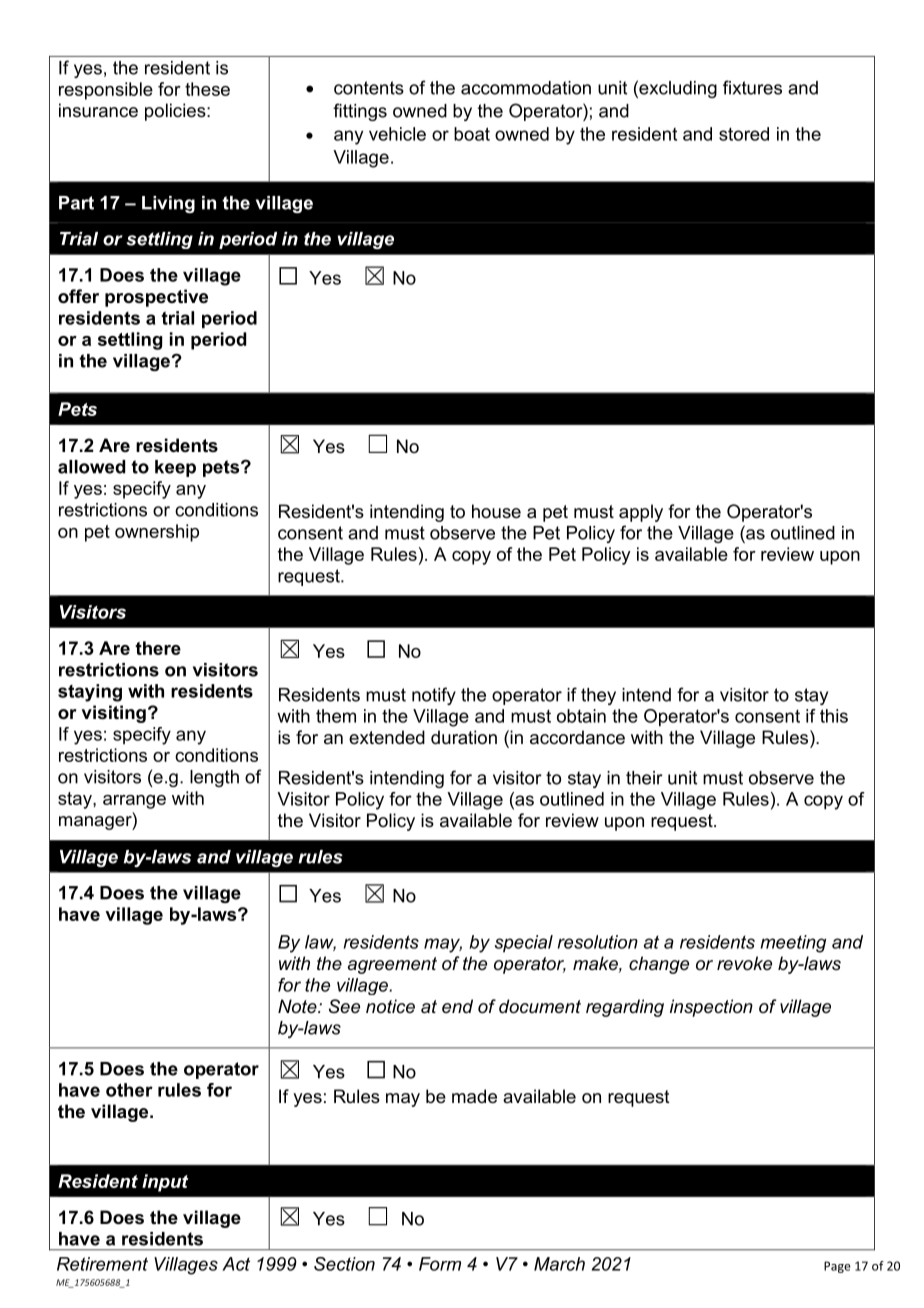  Describe the element at coordinates (434, 696) in the screenshot. I see `notify` at that location.
